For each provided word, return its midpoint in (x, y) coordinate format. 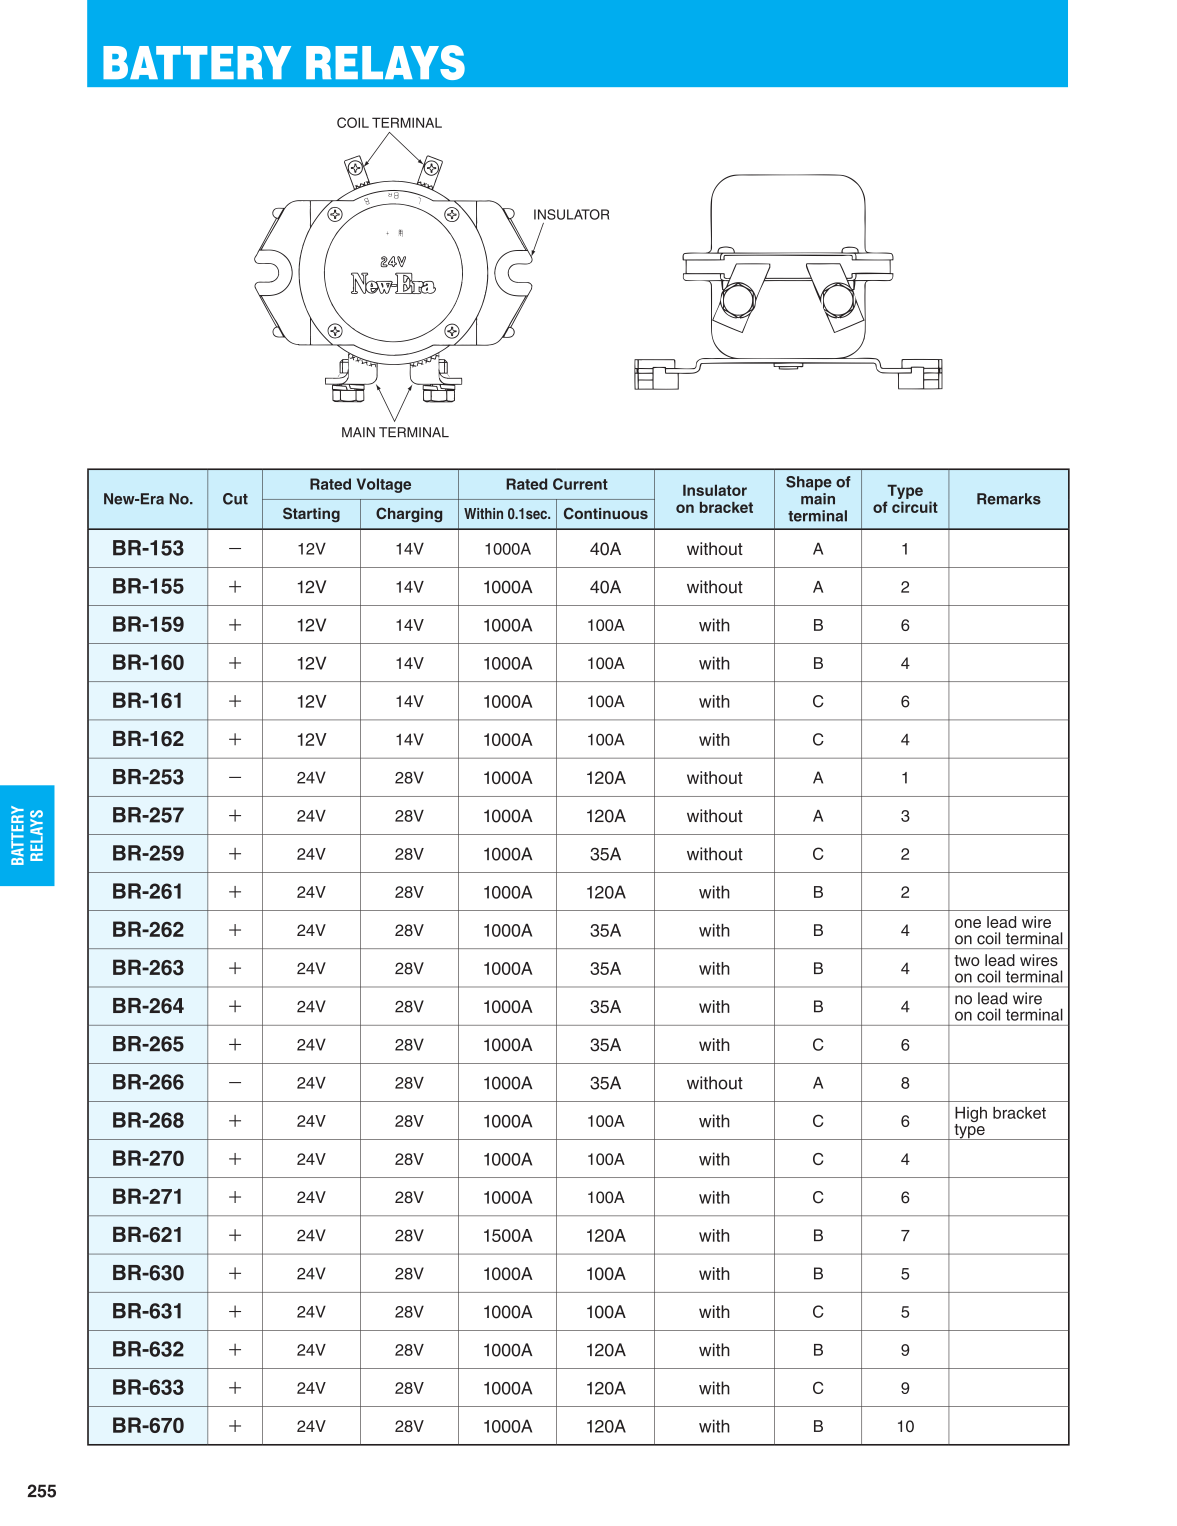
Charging (409, 515)
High (971, 1116)
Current (580, 484)
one (968, 923)
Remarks (1009, 499)
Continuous (606, 513)
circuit (915, 507)
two (967, 960)
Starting (311, 515)
